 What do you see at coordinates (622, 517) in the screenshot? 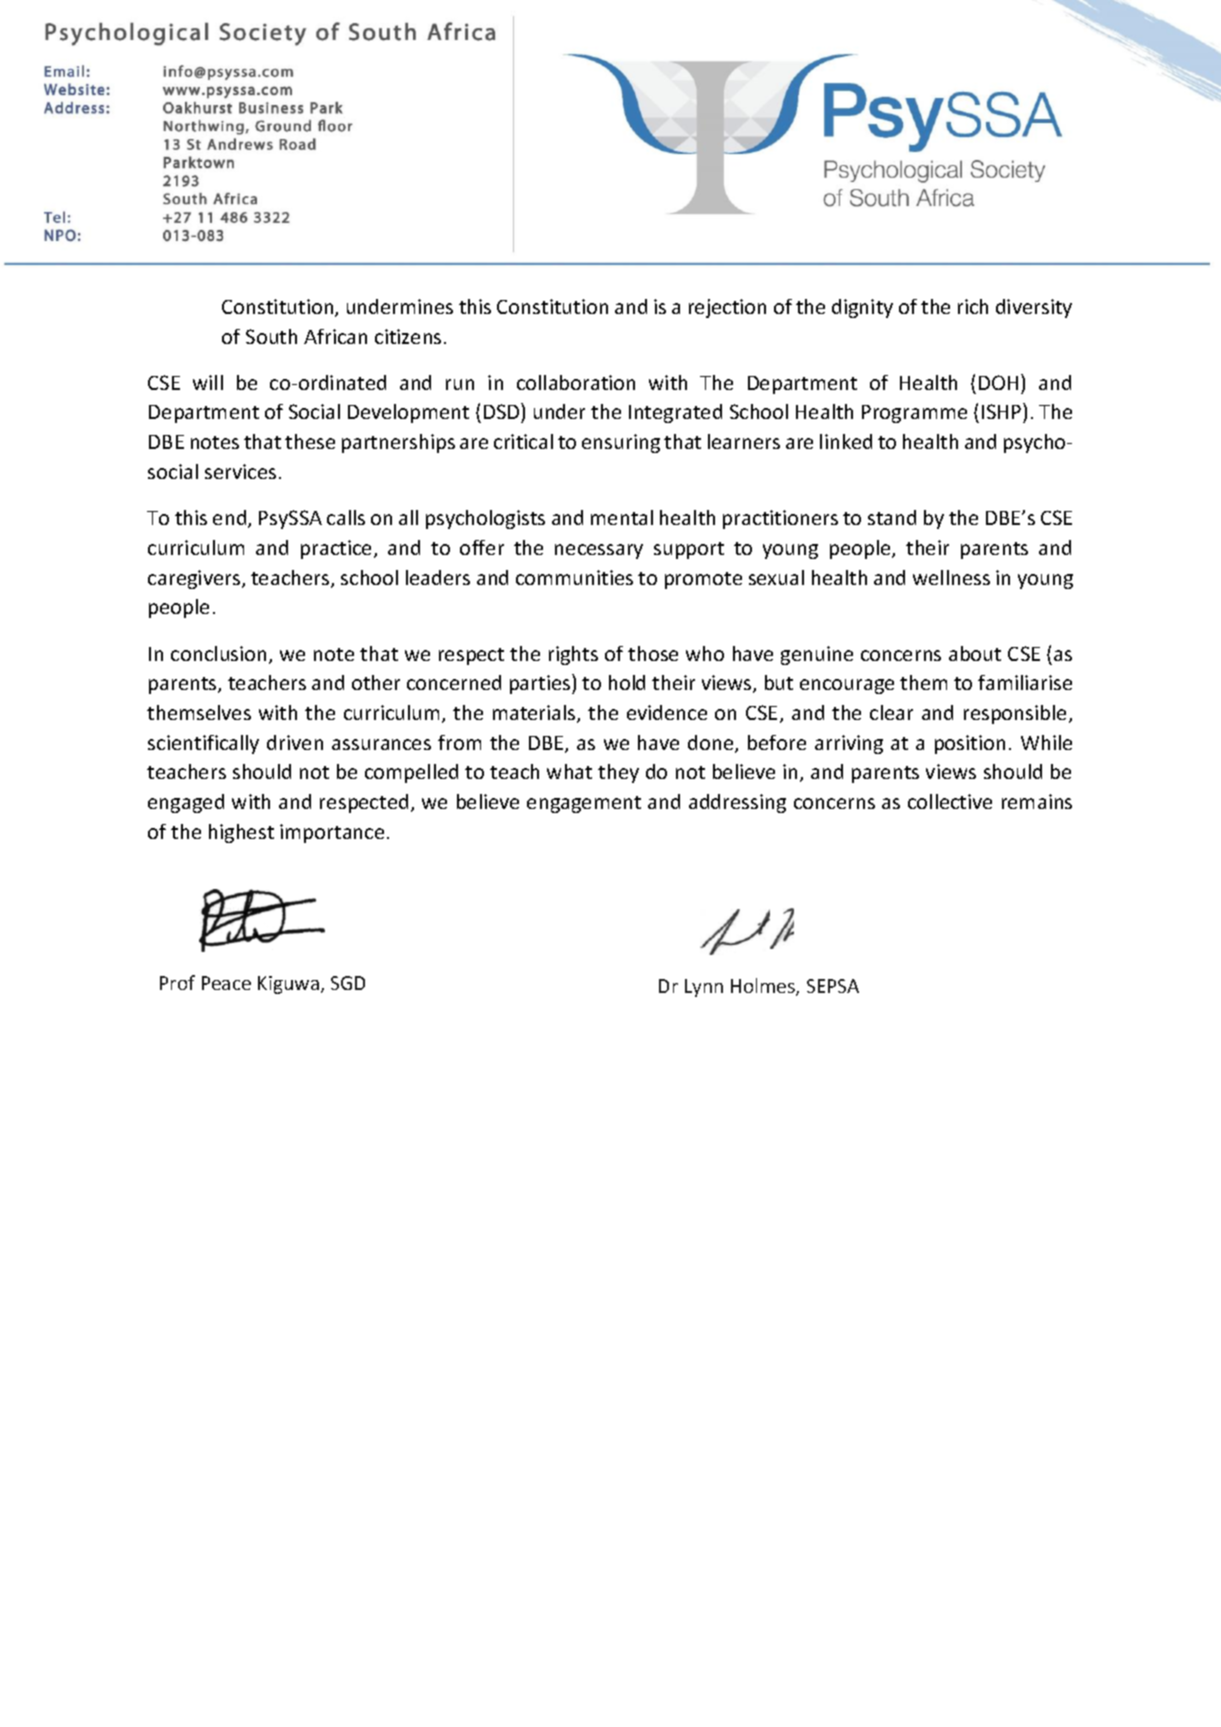
I see `mental` at bounding box center [622, 517].
